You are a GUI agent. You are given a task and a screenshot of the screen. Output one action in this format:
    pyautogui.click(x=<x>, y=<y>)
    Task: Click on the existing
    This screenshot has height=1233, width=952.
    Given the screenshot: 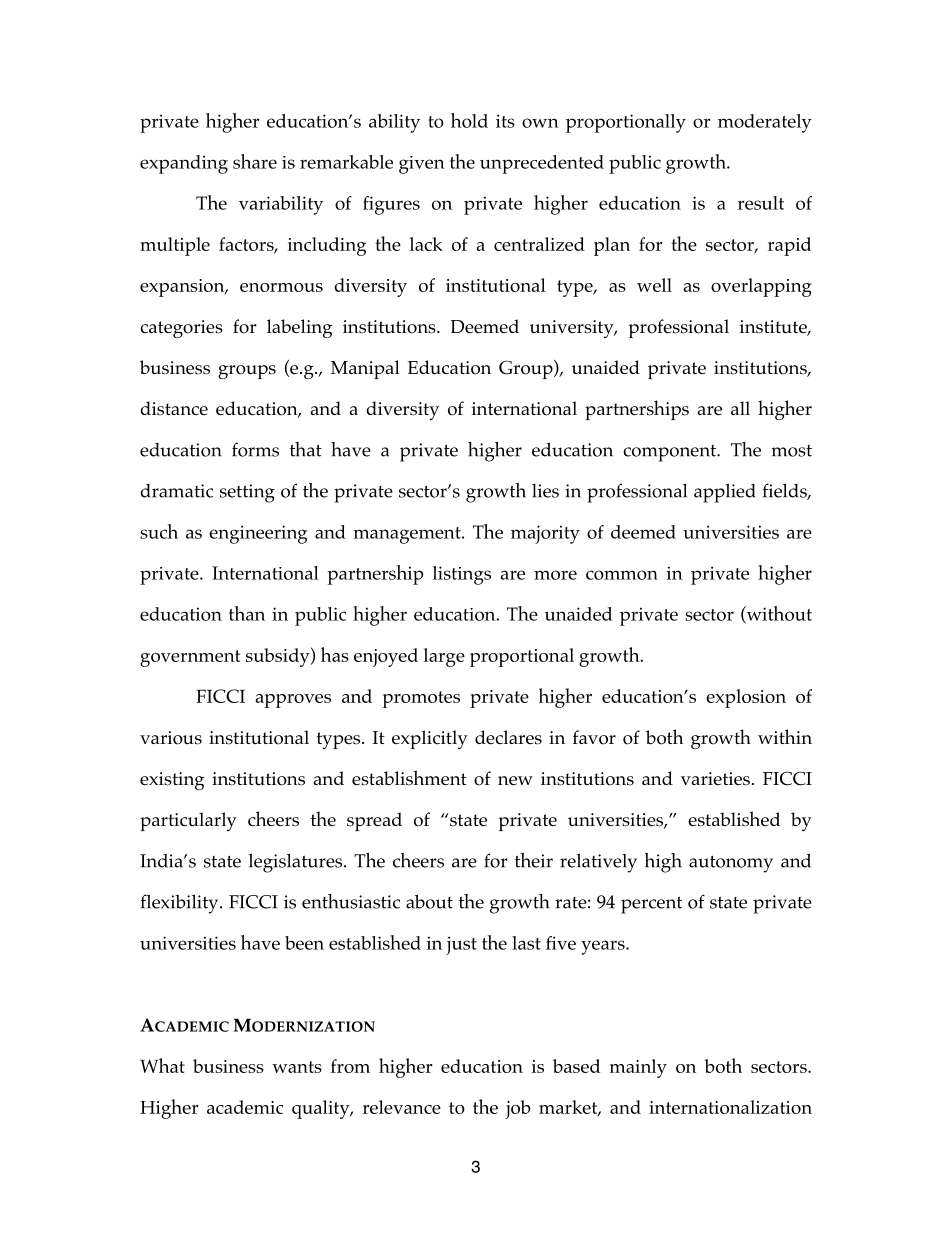 What is the action you would take?
    pyautogui.click(x=172, y=781)
